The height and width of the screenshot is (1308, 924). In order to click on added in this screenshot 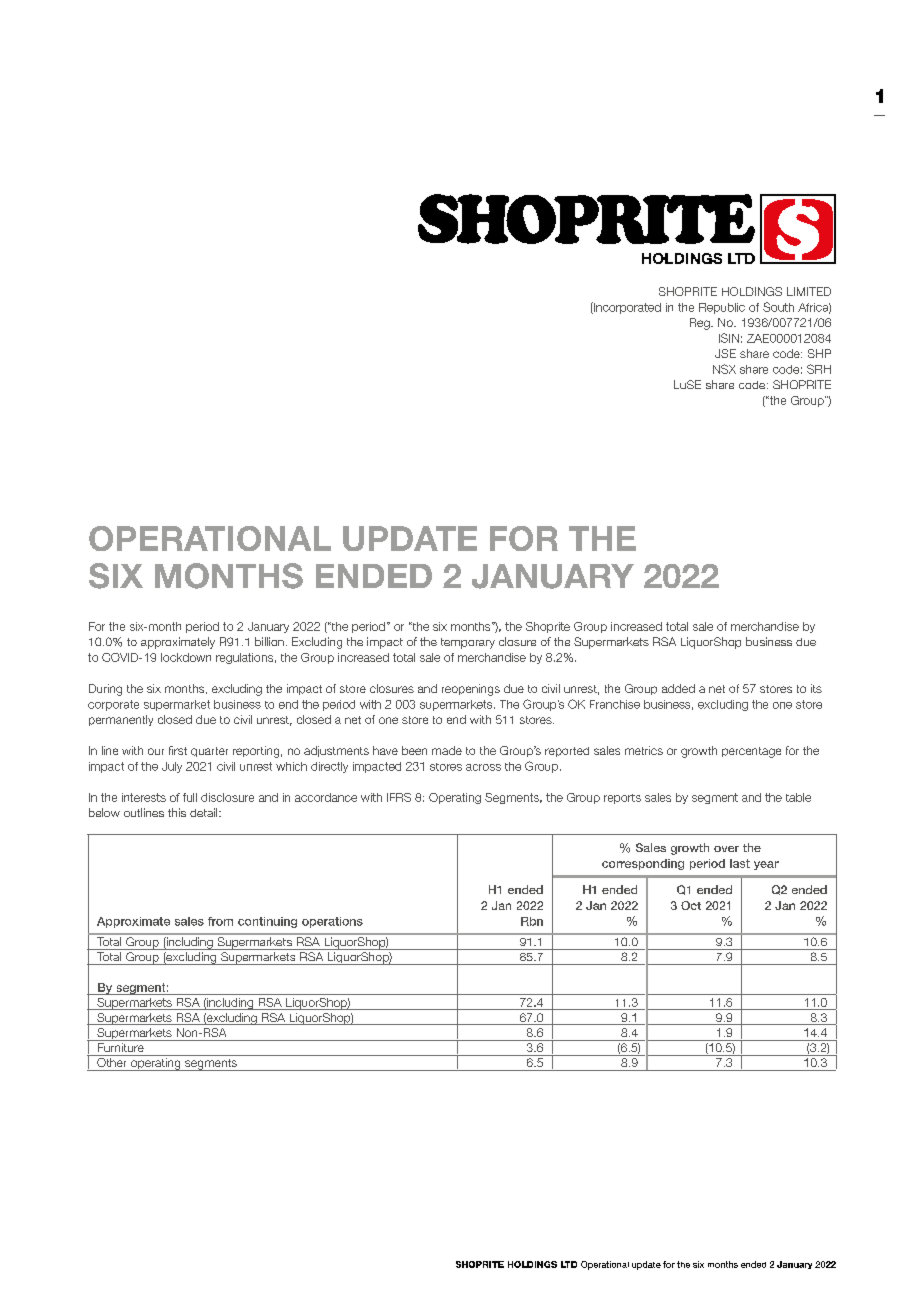, I will do `click(678, 688)`.
